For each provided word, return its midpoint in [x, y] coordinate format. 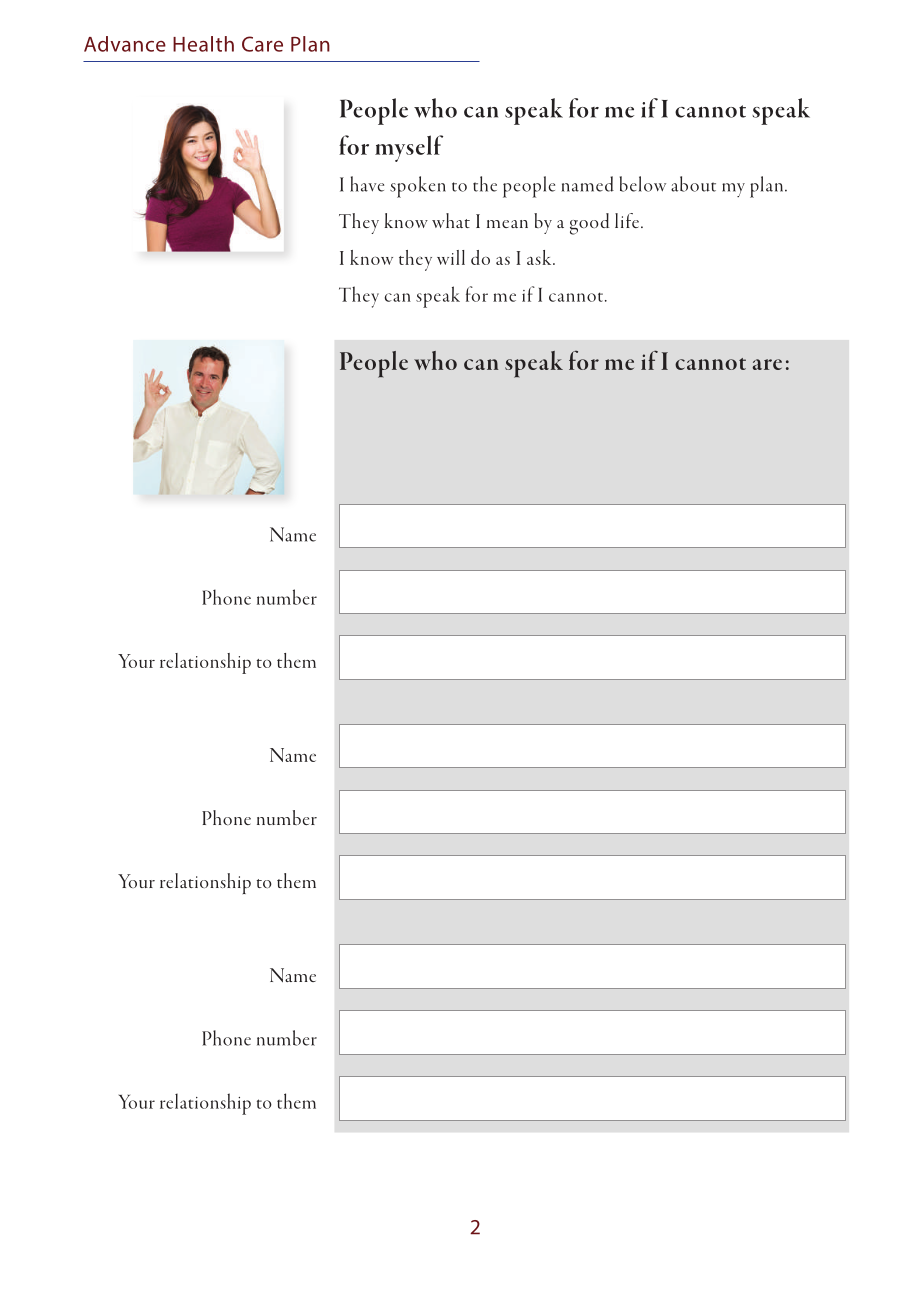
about [693, 184]
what [451, 220]
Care [262, 44]
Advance [125, 44]
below [643, 184]
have [367, 184]
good [589, 224]
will [451, 257]
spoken [418, 187]
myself [409, 148]
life [628, 220]
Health [203, 44]
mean [507, 224]
